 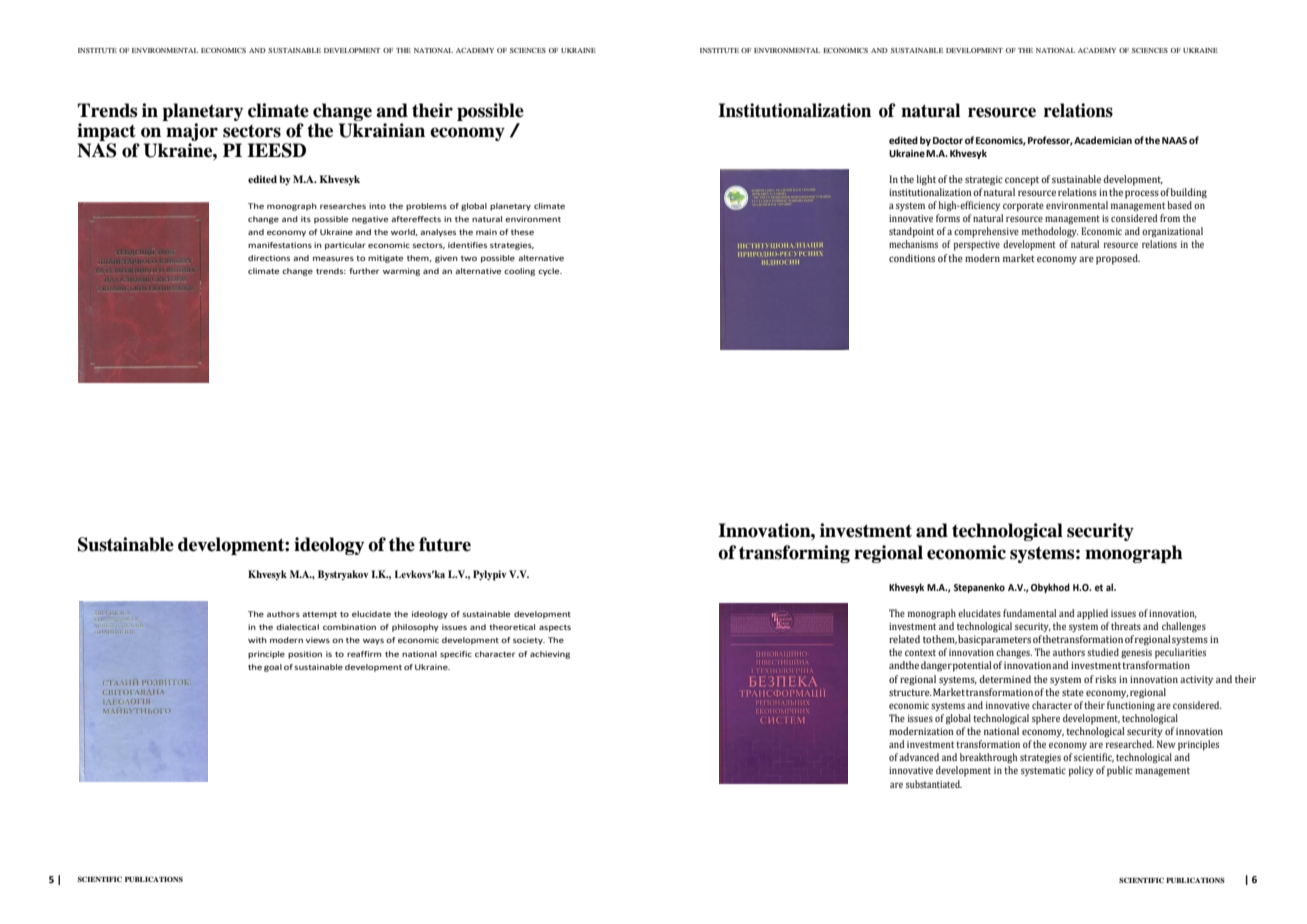 What do you see at coordinates (1022, 181) in the screenshot?
I see `concept` at bounding box center [1022, 181].
